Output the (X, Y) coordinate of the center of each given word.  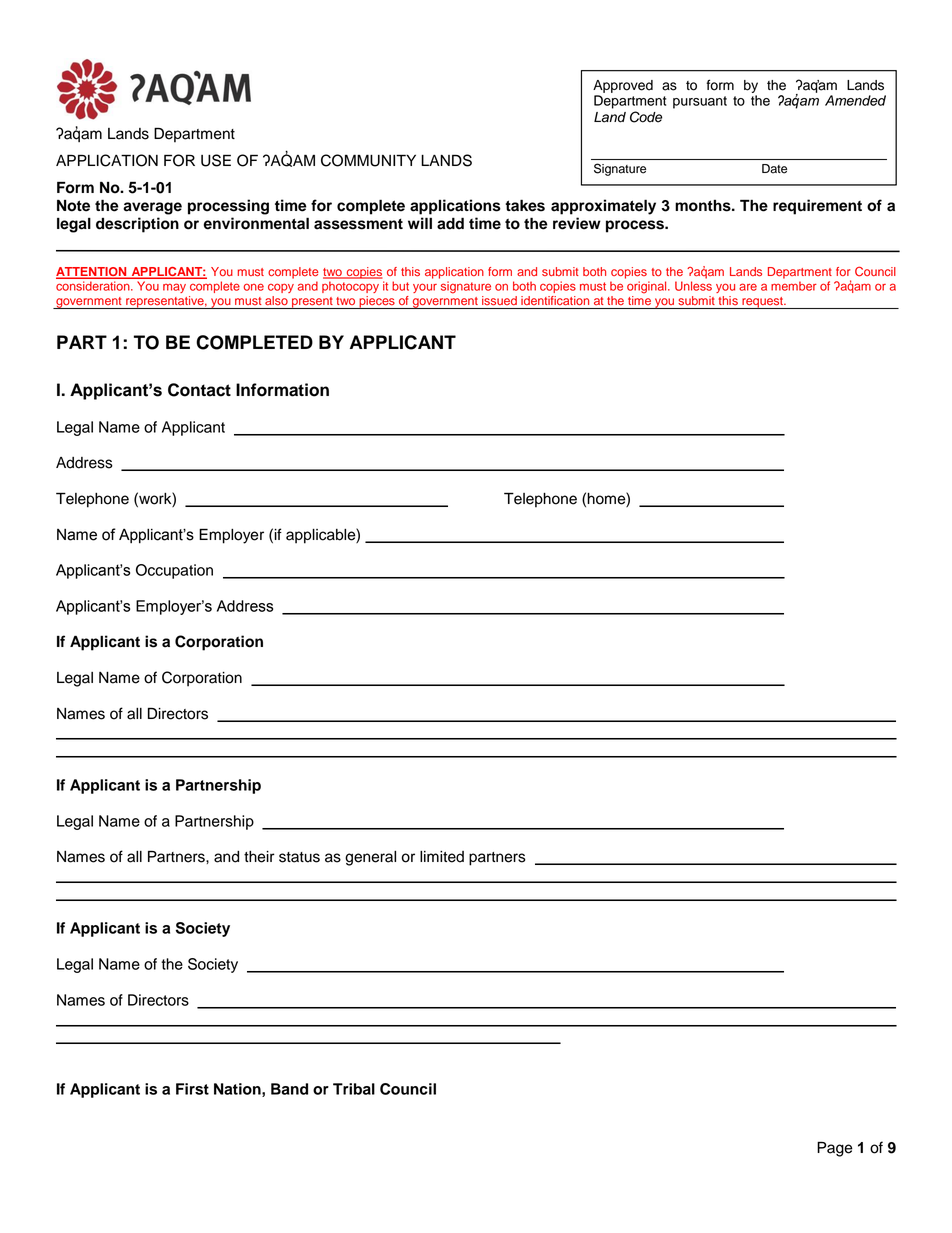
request (763, 303)
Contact (199, 390)
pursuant (700, 102)
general (370, 858)
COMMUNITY (368, 160)
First (192, 1089)
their (259, 857)
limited (442, 857)
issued (499, 300)
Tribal (354, 1089)
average (152, 208)
